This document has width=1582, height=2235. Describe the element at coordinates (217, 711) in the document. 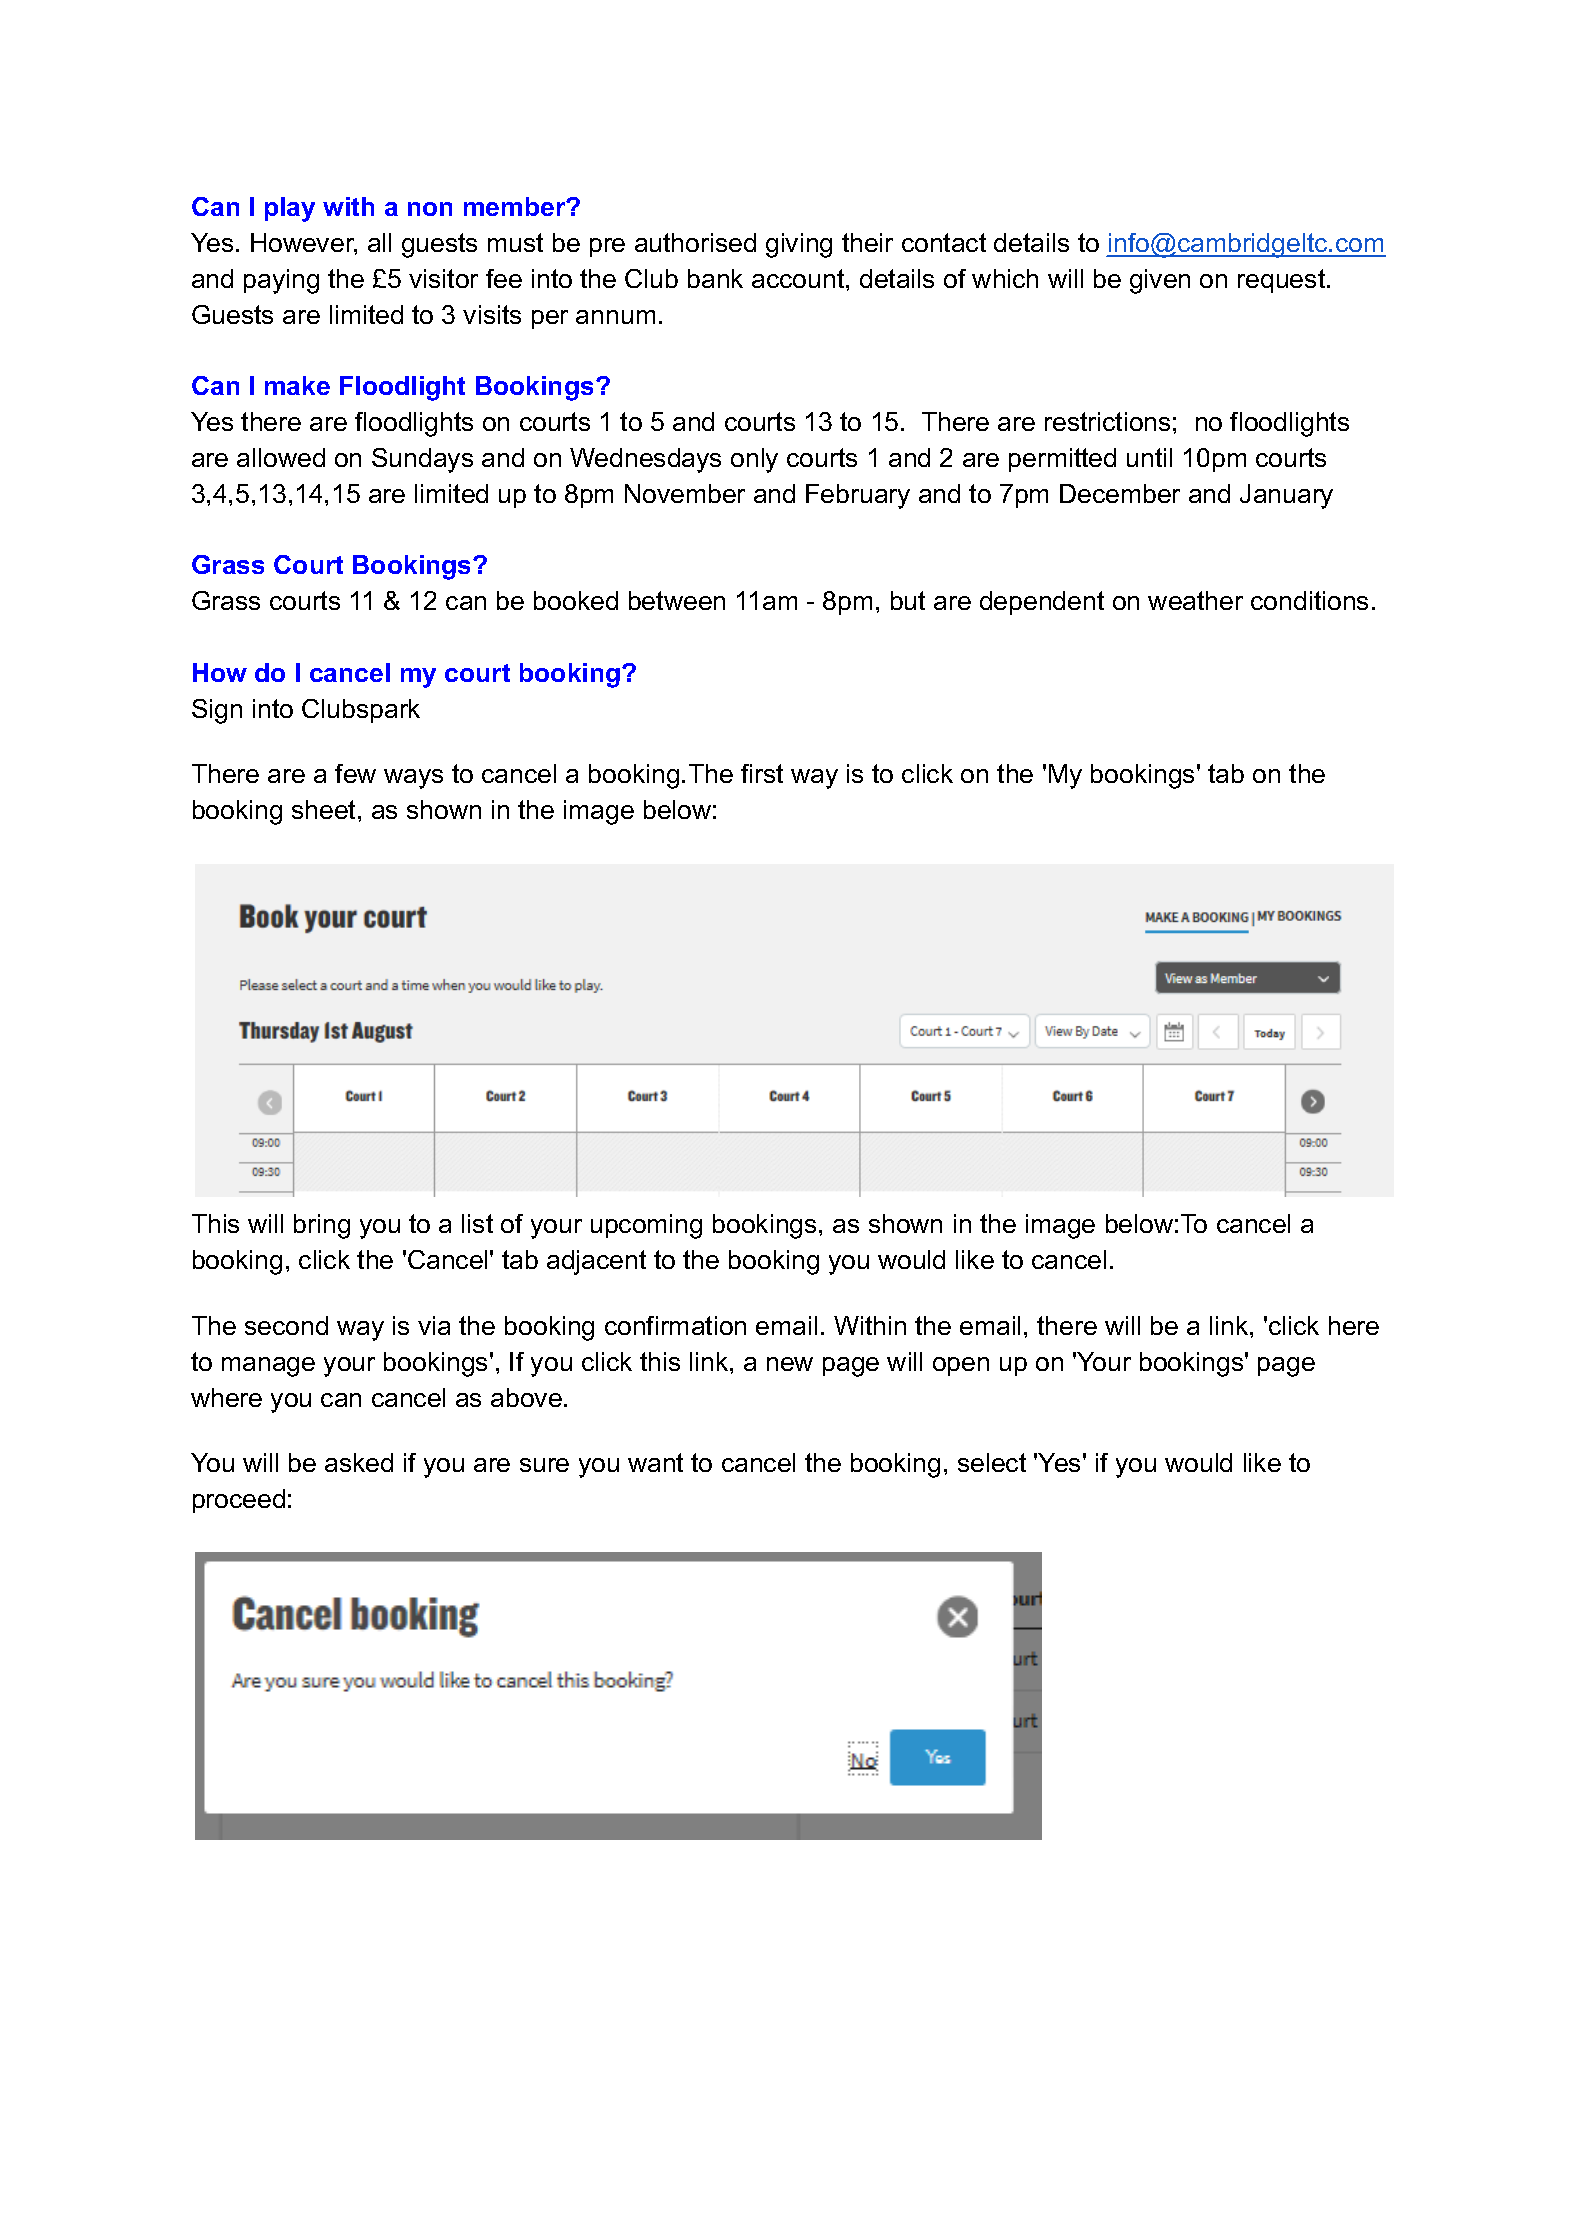

I see `Sign` at that location.
